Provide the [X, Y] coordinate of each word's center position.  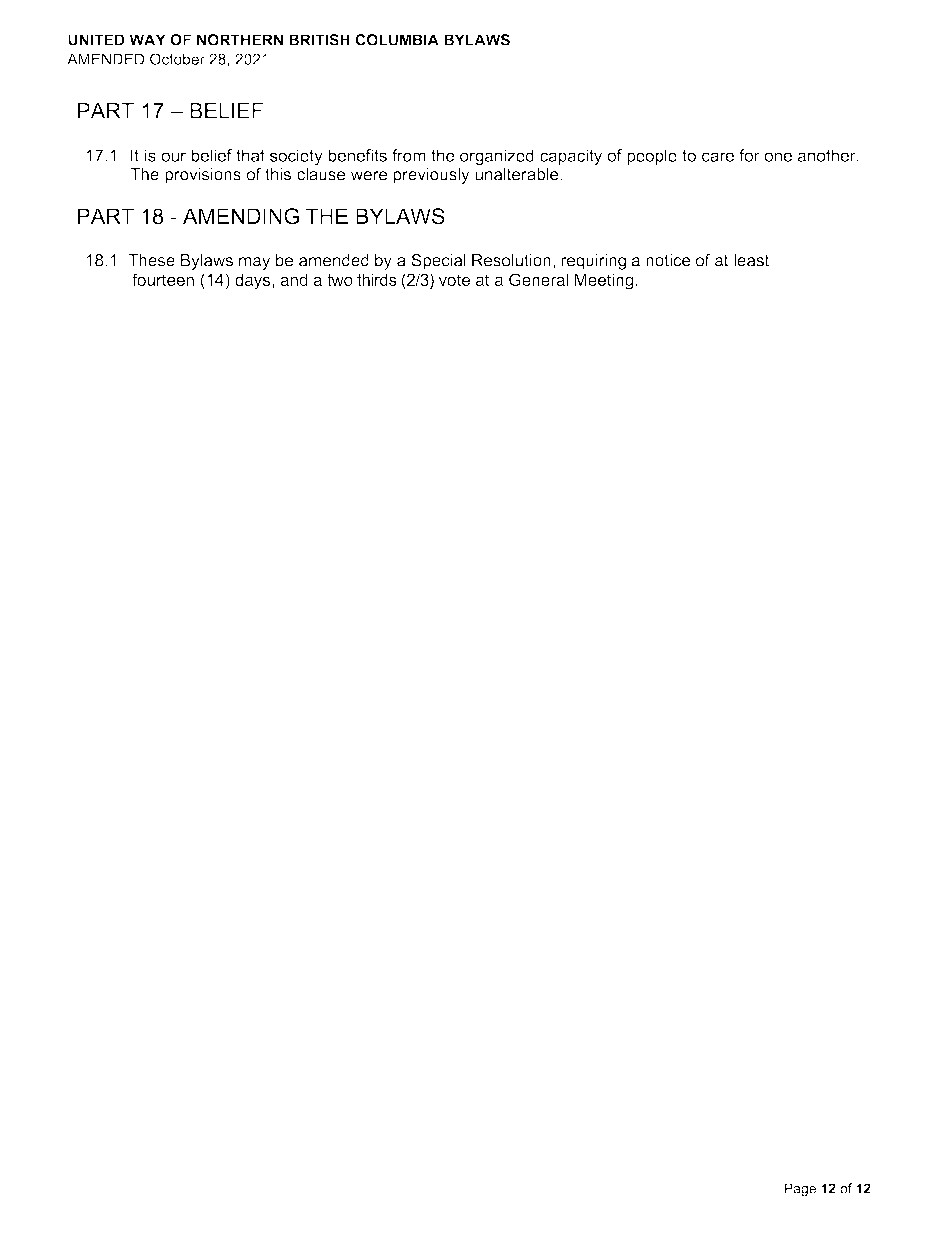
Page [800, 1190]
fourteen [163, 279]
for [749, 155]
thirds [377, 279]
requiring [593, 262]
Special [438, 261]
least [751, 260]
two [340, 280]
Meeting [603, 281]
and [294, 279]
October [177, 59]
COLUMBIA [397, 40]
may [254, 263]
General [538, 279]
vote [454, 280]
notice [668, 260]
